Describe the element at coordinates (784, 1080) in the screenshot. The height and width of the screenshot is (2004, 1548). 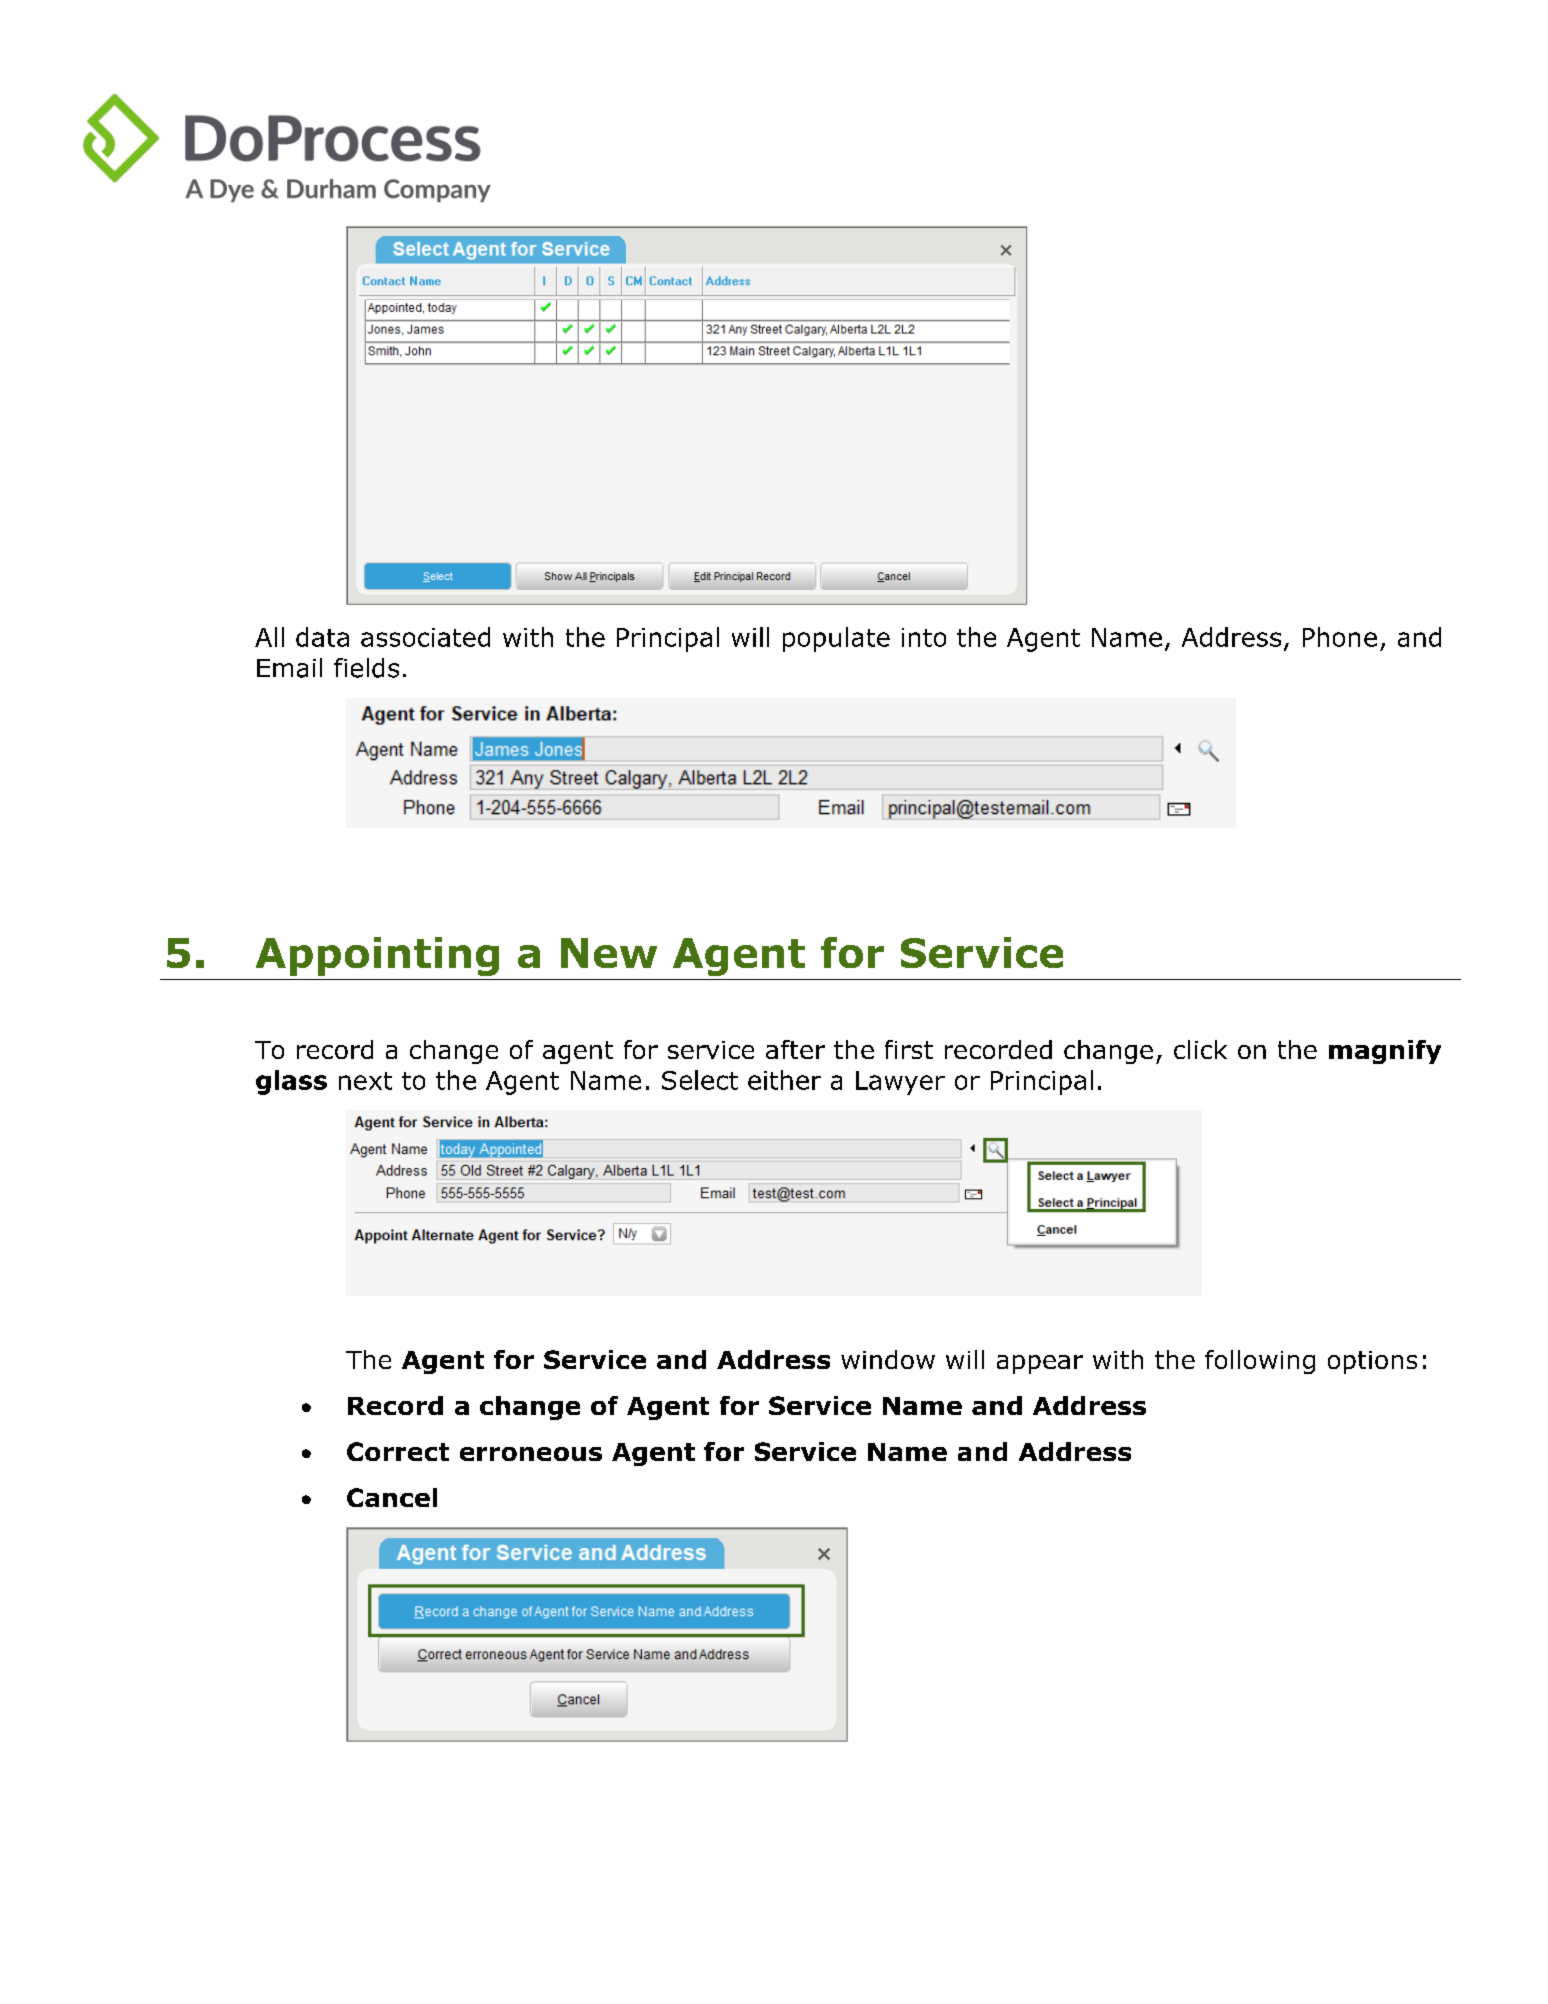
I see `either` at that location.
